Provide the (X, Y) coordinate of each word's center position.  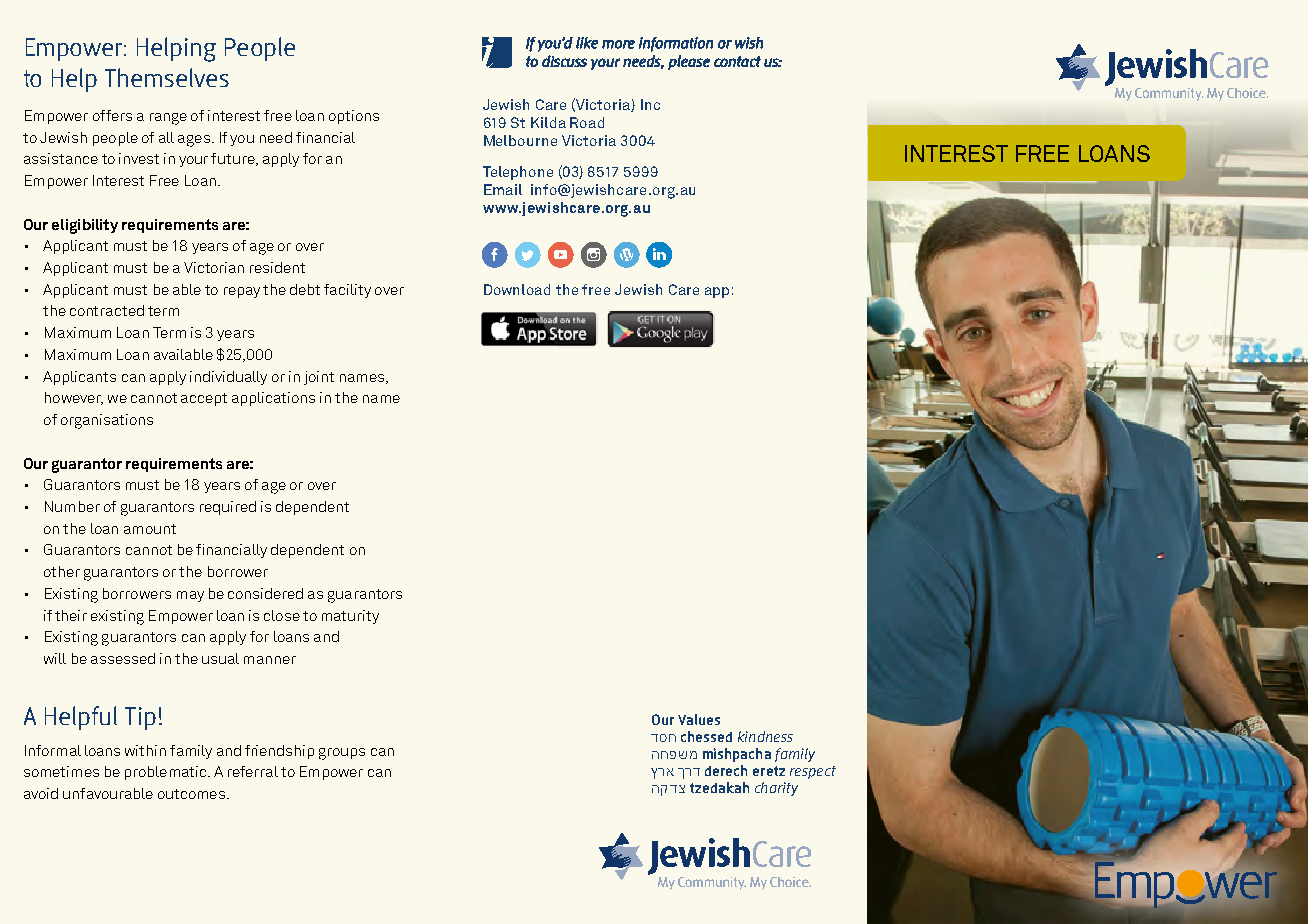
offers (112, 115)
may (190, 596)
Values (699, 719)
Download (517, 289)
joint (319, 378)
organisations (107, 421)
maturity (350, 617)
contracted (107, 310)
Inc (650, 104)
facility (347, 291)
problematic (167, 773)
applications (273, 399)
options (354, 117)
